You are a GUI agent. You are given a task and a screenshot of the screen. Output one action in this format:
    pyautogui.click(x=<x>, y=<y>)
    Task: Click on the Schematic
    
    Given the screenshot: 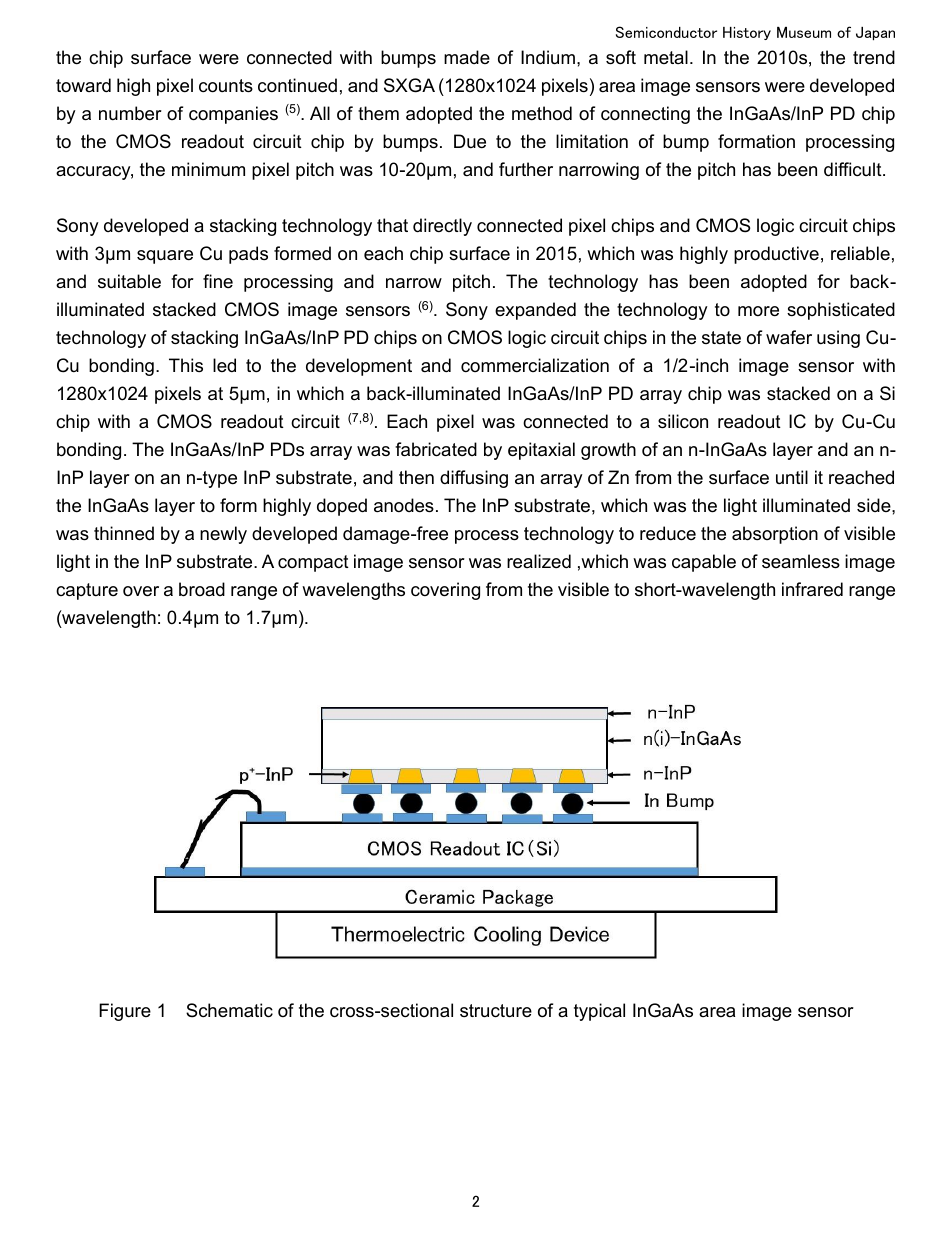 What is the action you would take?
    pyautogui.click(x=229, y=1010)
